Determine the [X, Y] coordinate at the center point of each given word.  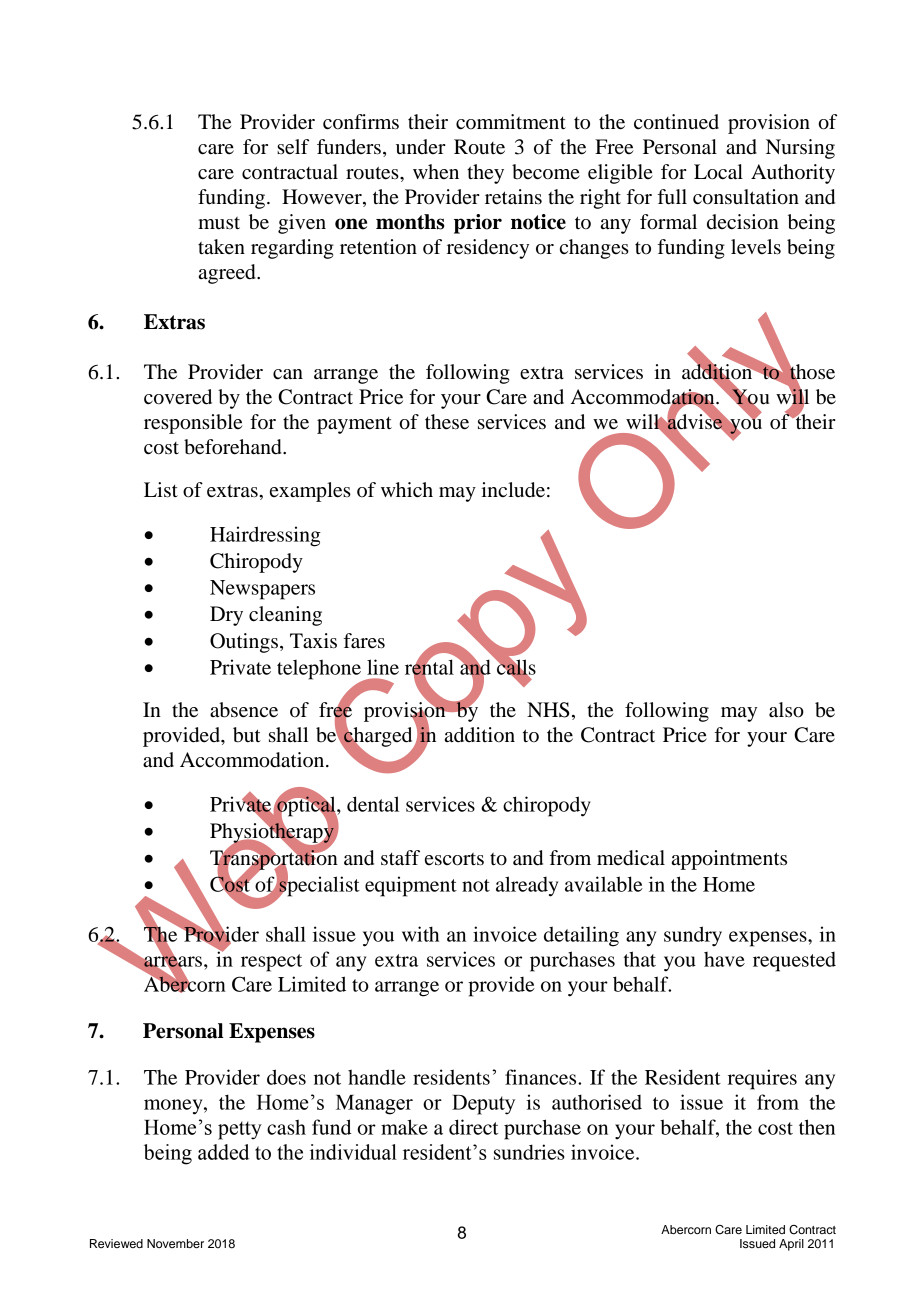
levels [756, 247]
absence [244, 710]
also [786, 710]
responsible [193, 424]
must [219, 223]
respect [271, 963]
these [447, 422]
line [383, 667]
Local [718, 172]
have [724, 959]
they [485, 174]
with [420, 934]
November [175, 1243]
